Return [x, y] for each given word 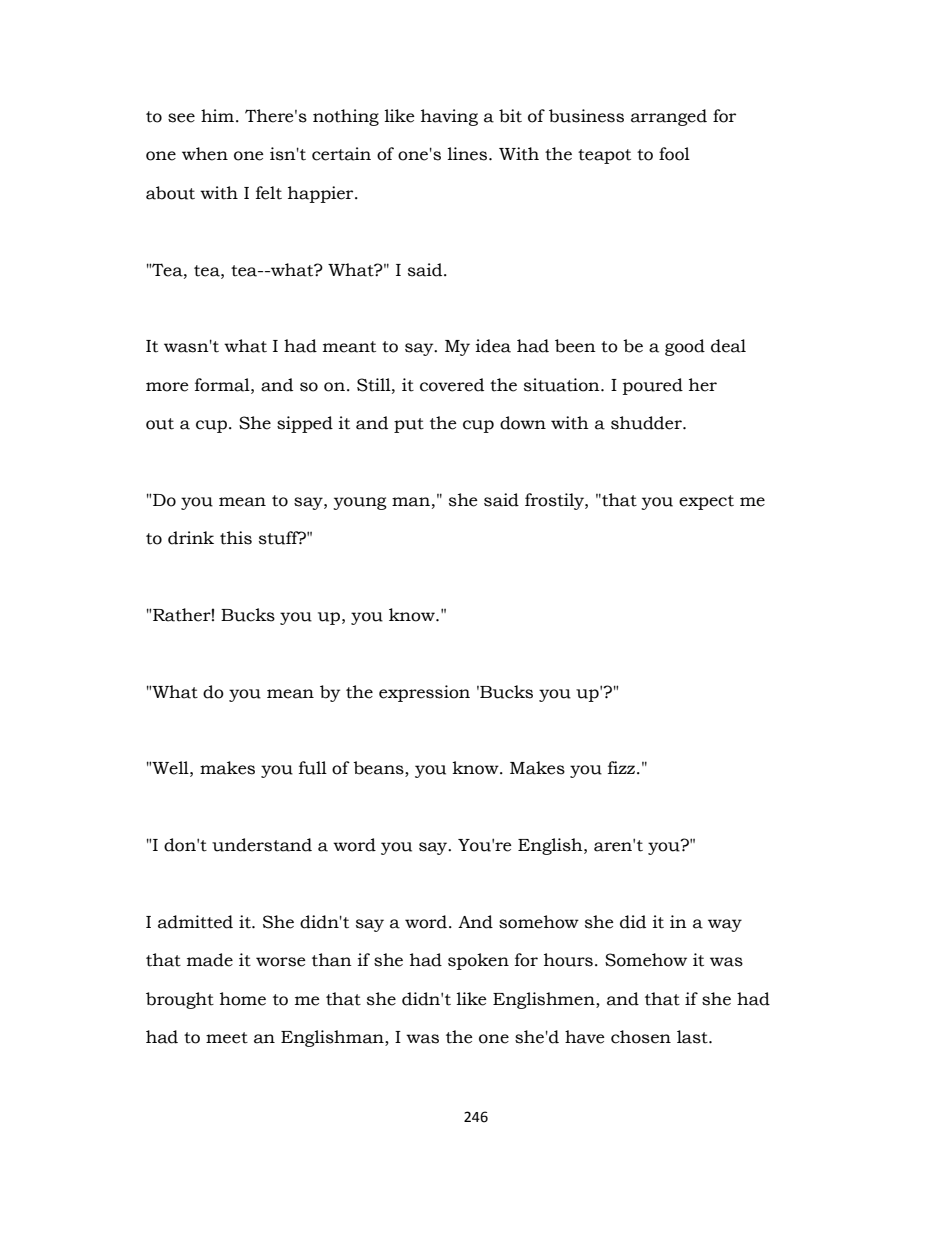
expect [706, 502]
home [243, 999]
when [205, 154]
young [360, 503]
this [236, 538]
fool [674, 154]
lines [468, 154]
